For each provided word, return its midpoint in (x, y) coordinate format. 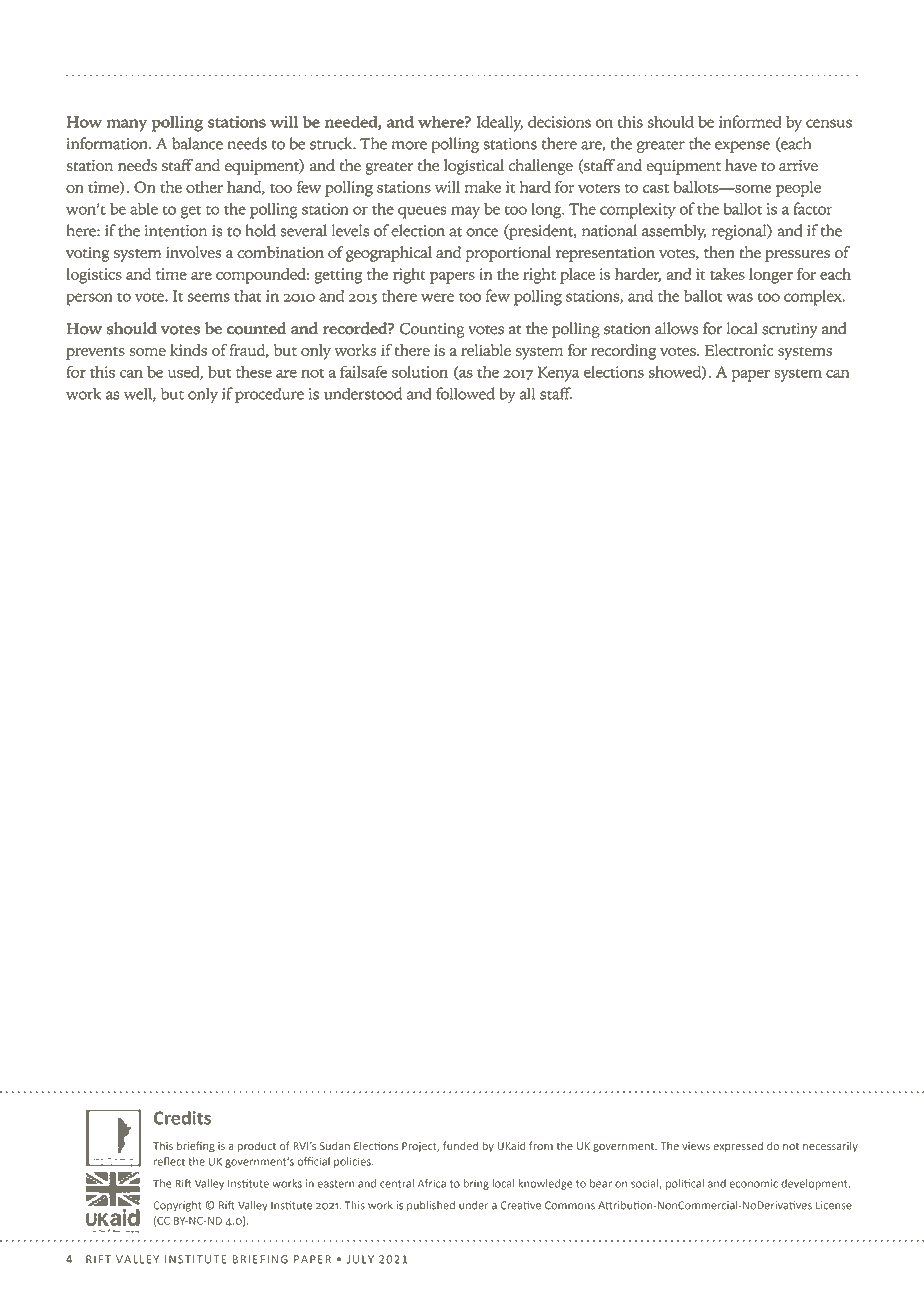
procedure (269, 395)
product (257, 1147)
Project (420, 1147)
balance (197, 143)
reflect (169, 1161)
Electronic (739, 350)
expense (742, 147)
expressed (738, 1147)
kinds (188, 350)
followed (465, 393)
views (696, 1146)
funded (460, 1145)
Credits (182, 1118)
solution (420, 372)
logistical (474, 167)
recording (623, 352)
